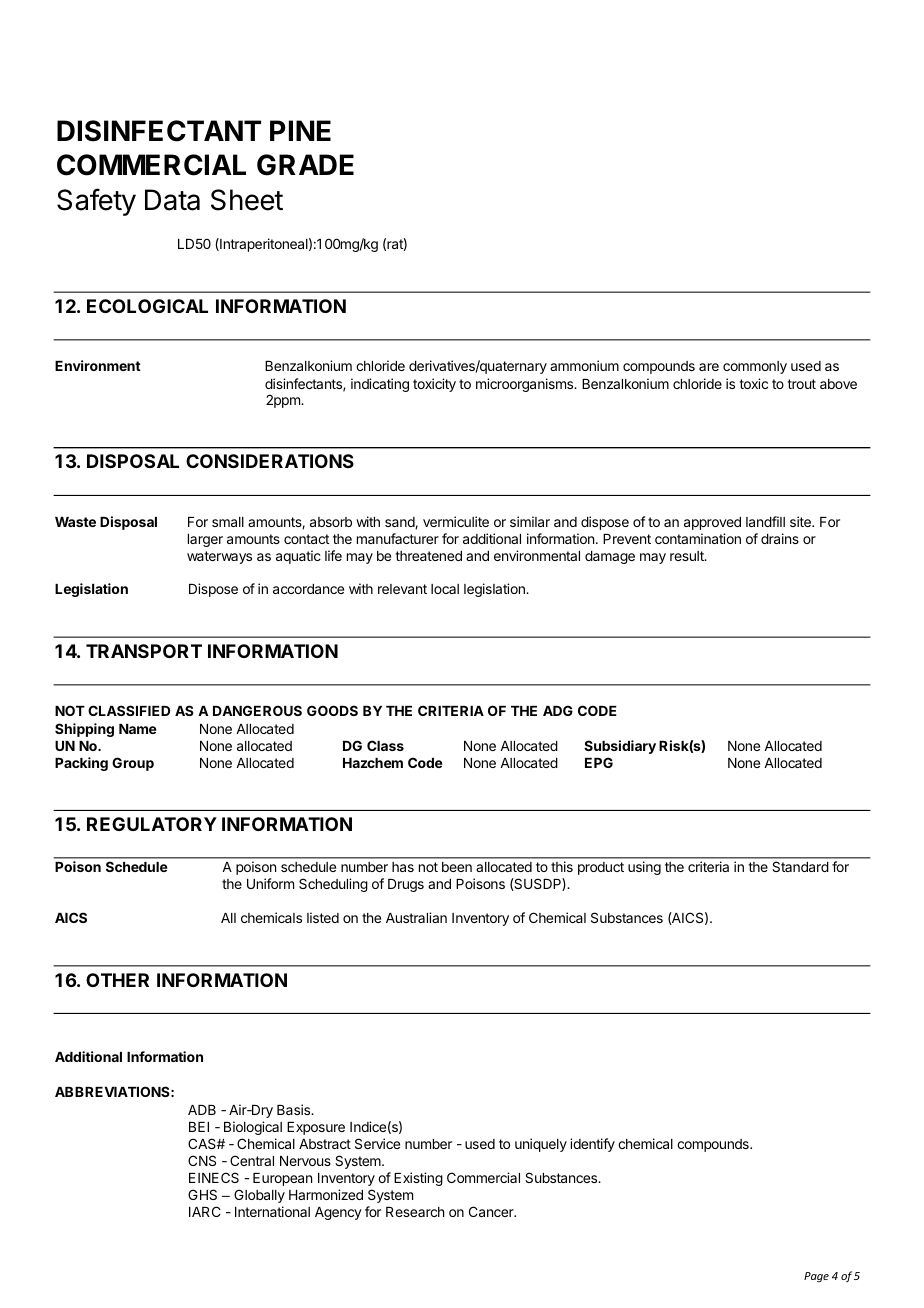 This image has height=1308, width=924. I want to click on Data, so click(172, 200).
